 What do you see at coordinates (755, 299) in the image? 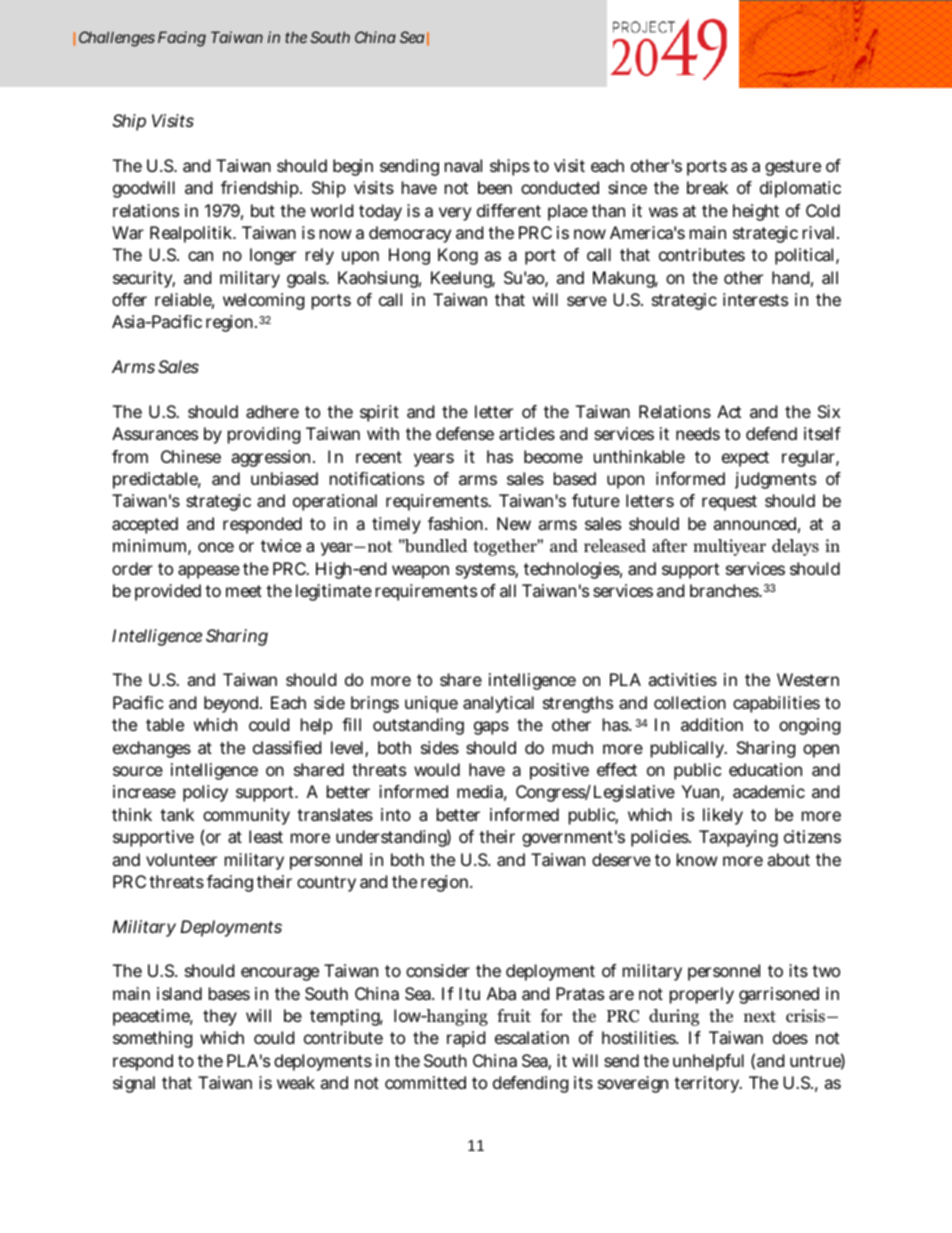
I see `interests` at bounding box center [755, 299].
